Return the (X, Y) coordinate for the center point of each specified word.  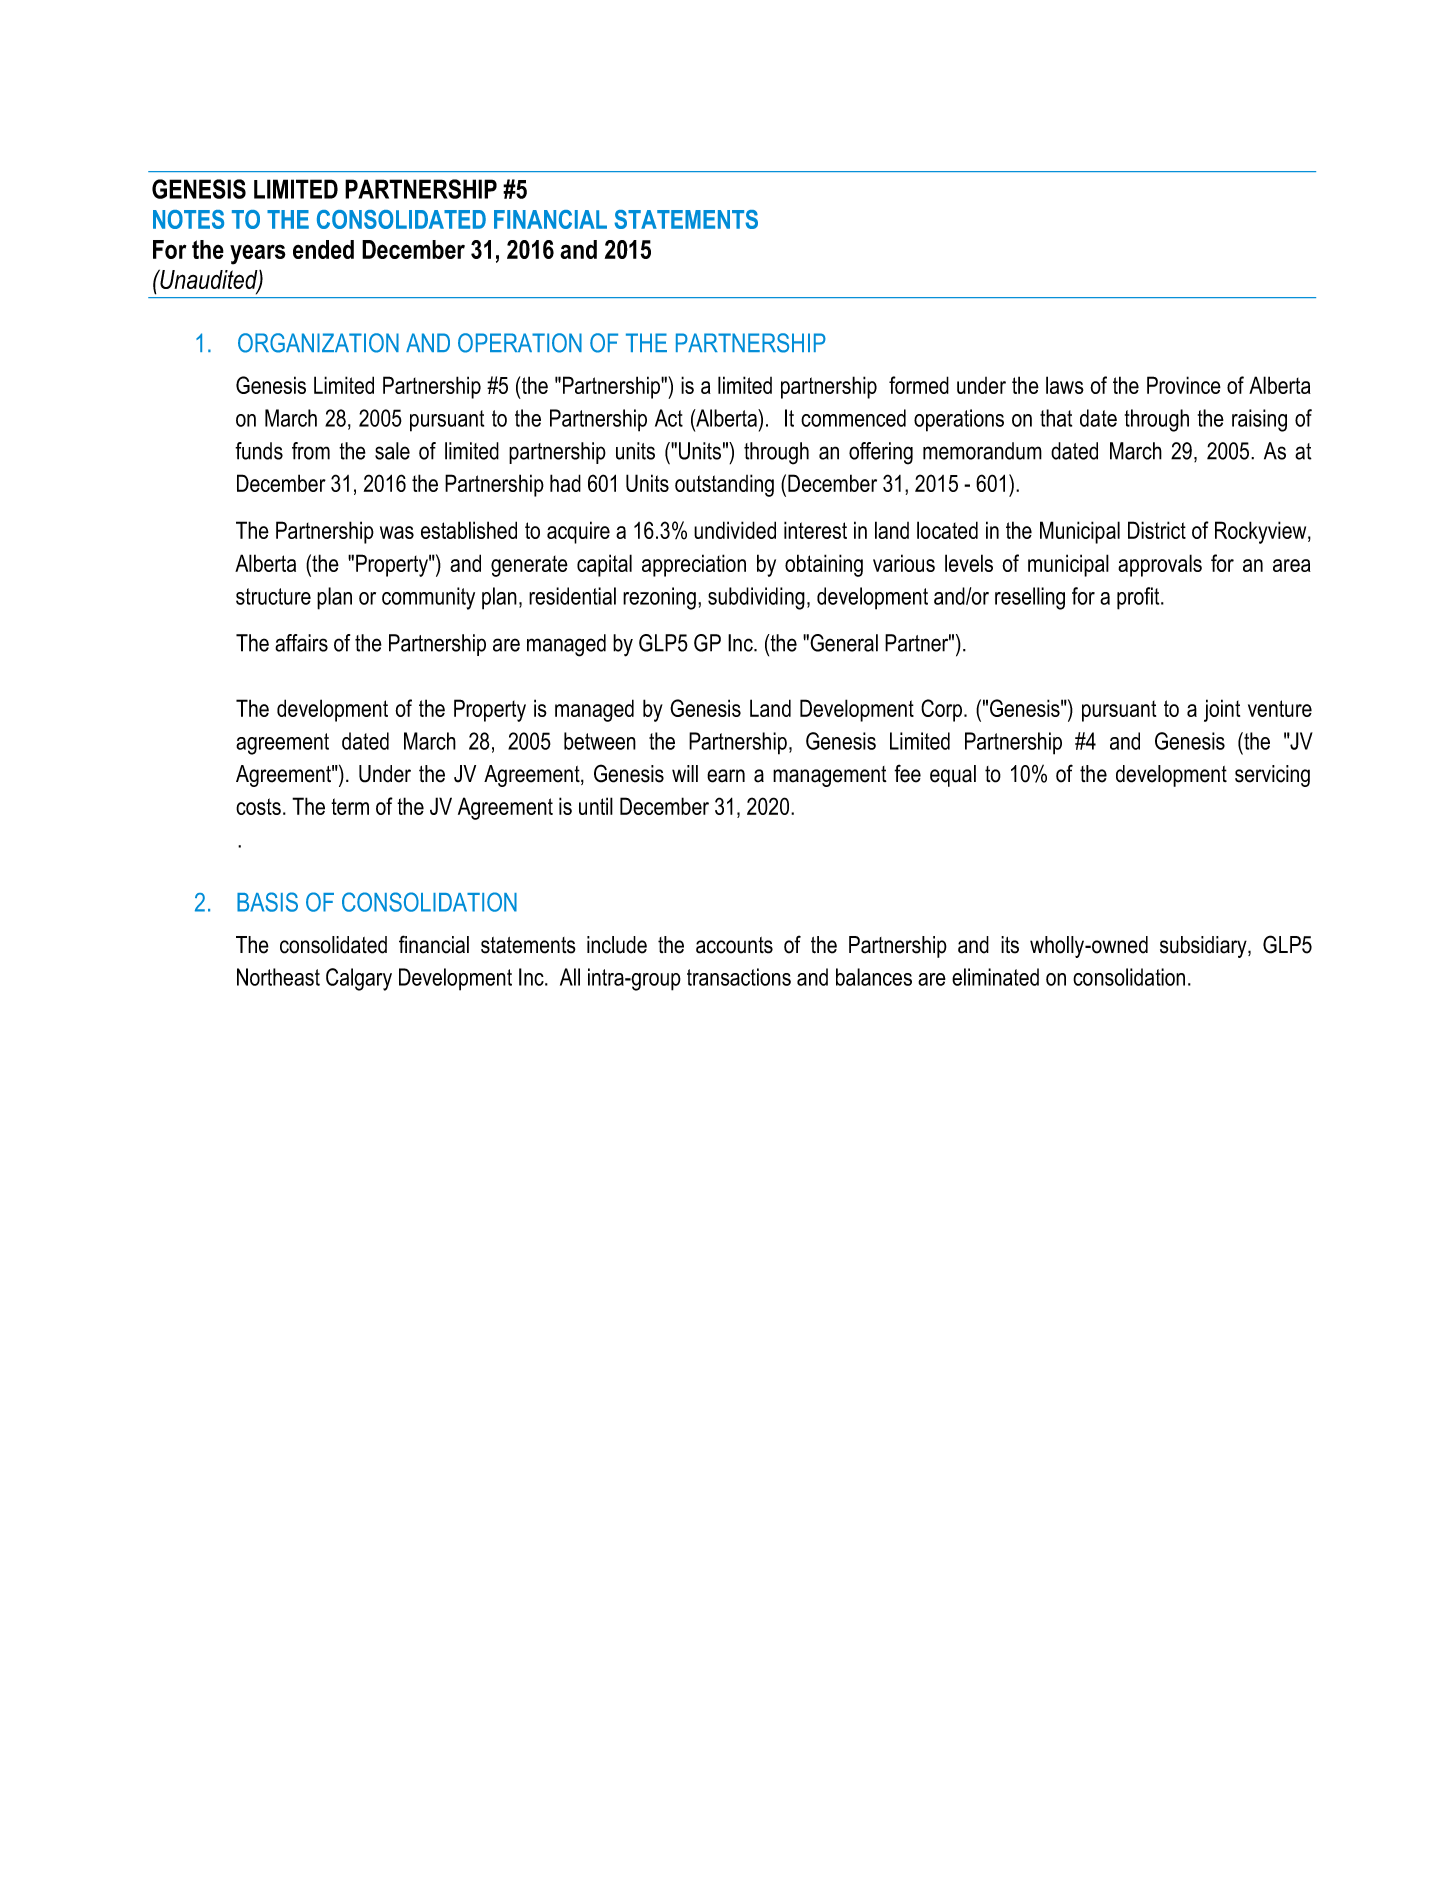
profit (1139, 598)
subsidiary (1204, 947)
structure (273, 596)
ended (323, 249)
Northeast (278, 977)
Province (1184, 385)
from (311, 451)
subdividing (756, 598)
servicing (1272, 776)
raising (1259, 420)
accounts (734, 945)
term (350, 806)
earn (726, 776)
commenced (853, 418)
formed (919, 385)
